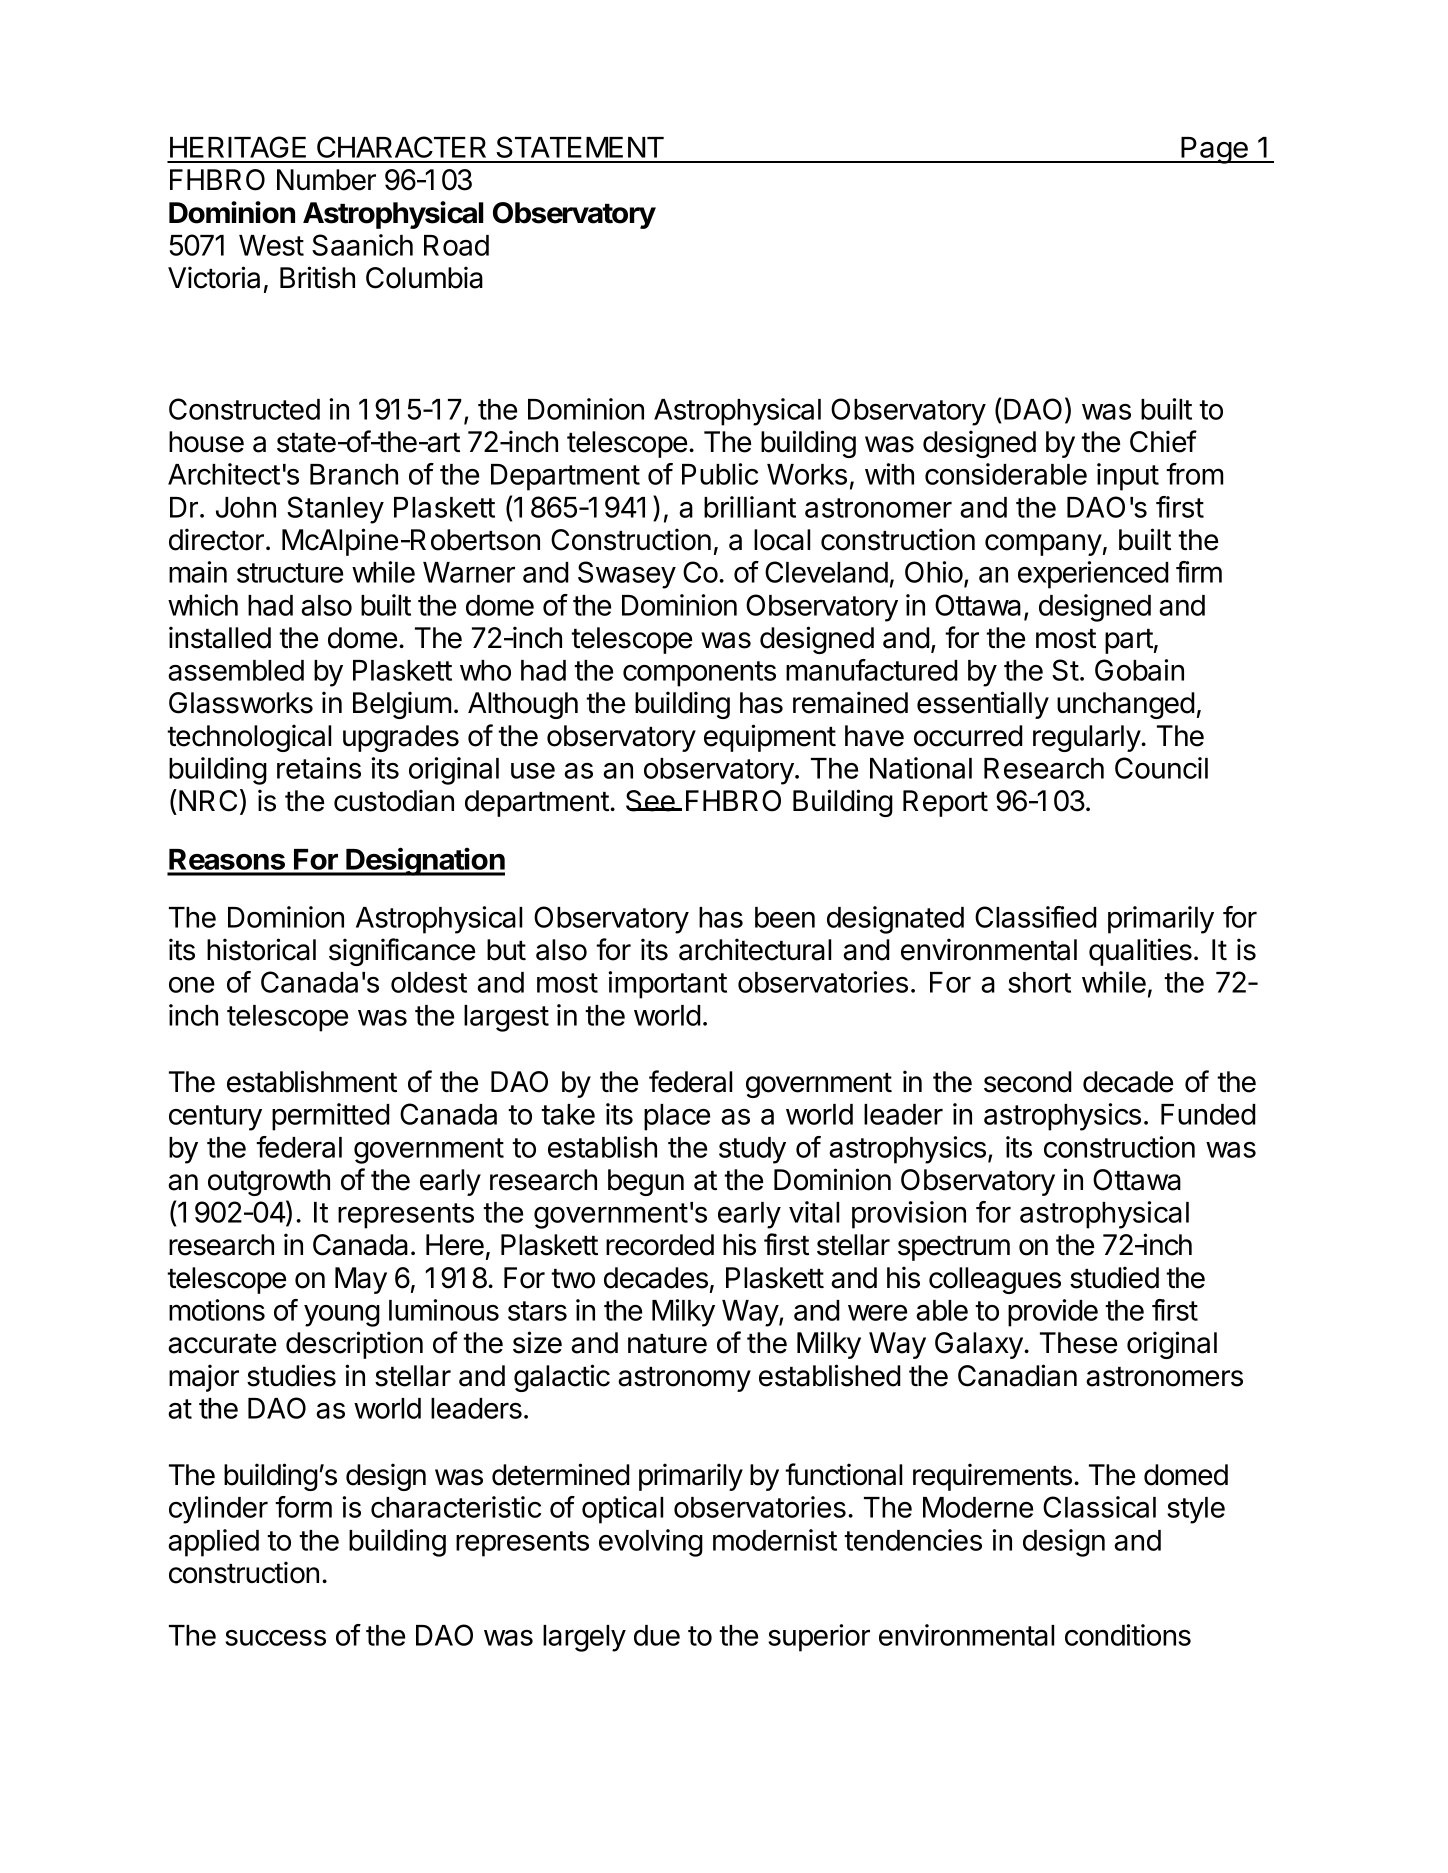 The image size is (1448, 1873). What do you see at coordinates (677, 1117) in the screenshot?
I see `place` at bounding box center [677, 1117].
